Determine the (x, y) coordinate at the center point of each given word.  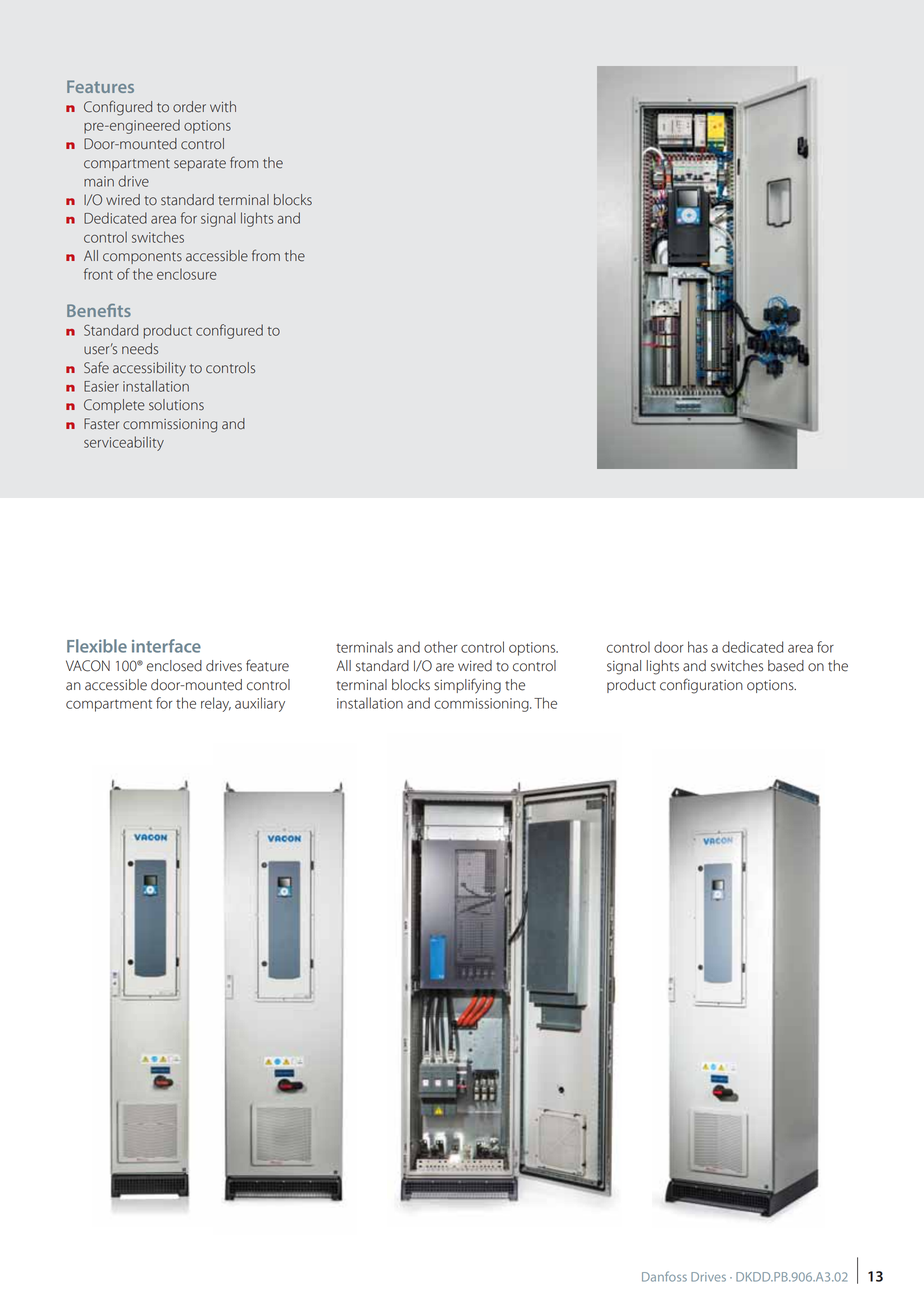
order (189, 107)
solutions (176, 405)
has (698, 647)
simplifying (467, 686)
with (223, 107)
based (786, 666)
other (441, 647)
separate (200, 165)
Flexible (97, 646)
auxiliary (260, 704)
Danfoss (664, 1276)
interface (166, 646)
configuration (701, 686)
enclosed (174, 666)
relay (216, 704)
